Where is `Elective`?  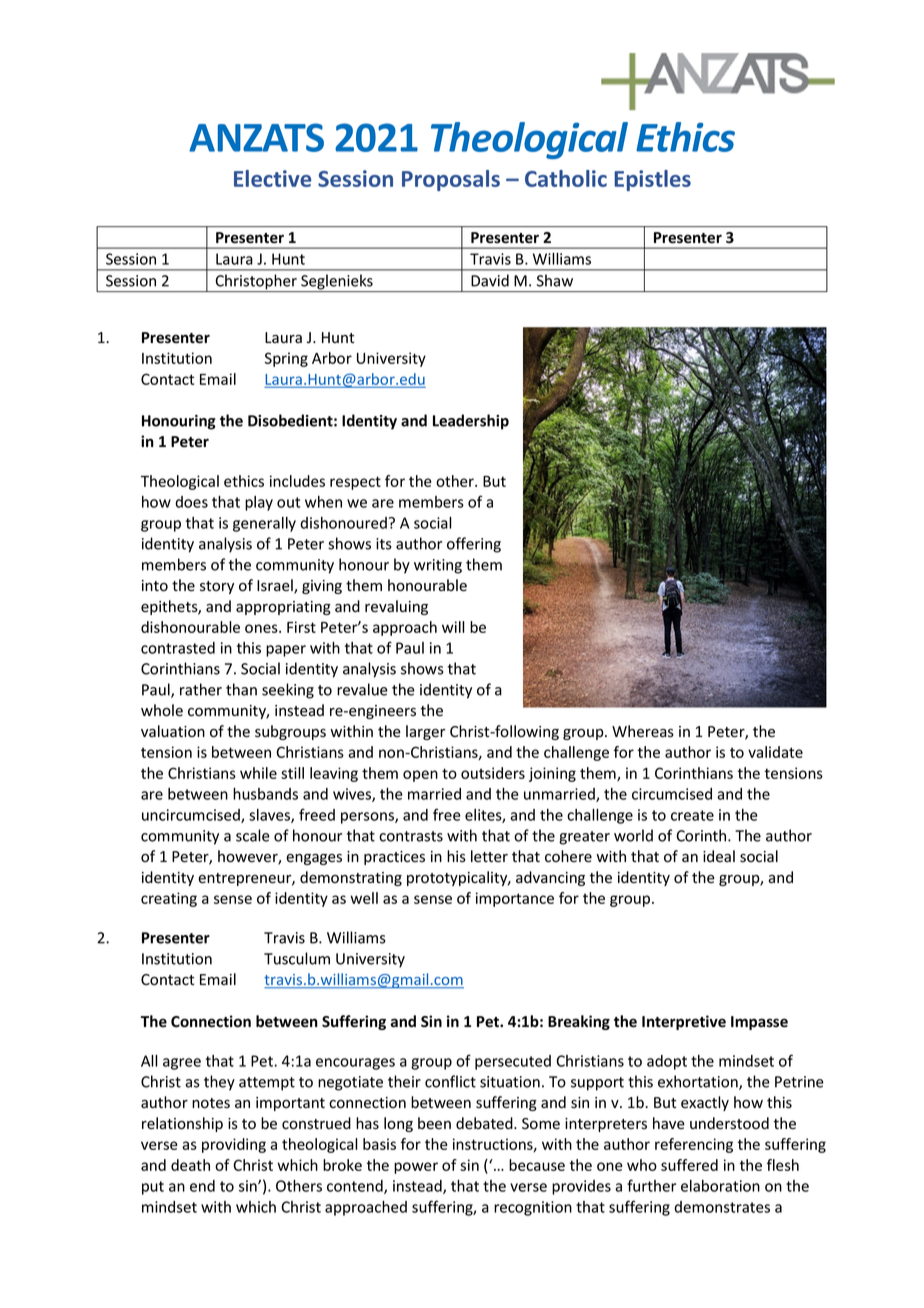 Elective is located at coordinates (272, 178).
